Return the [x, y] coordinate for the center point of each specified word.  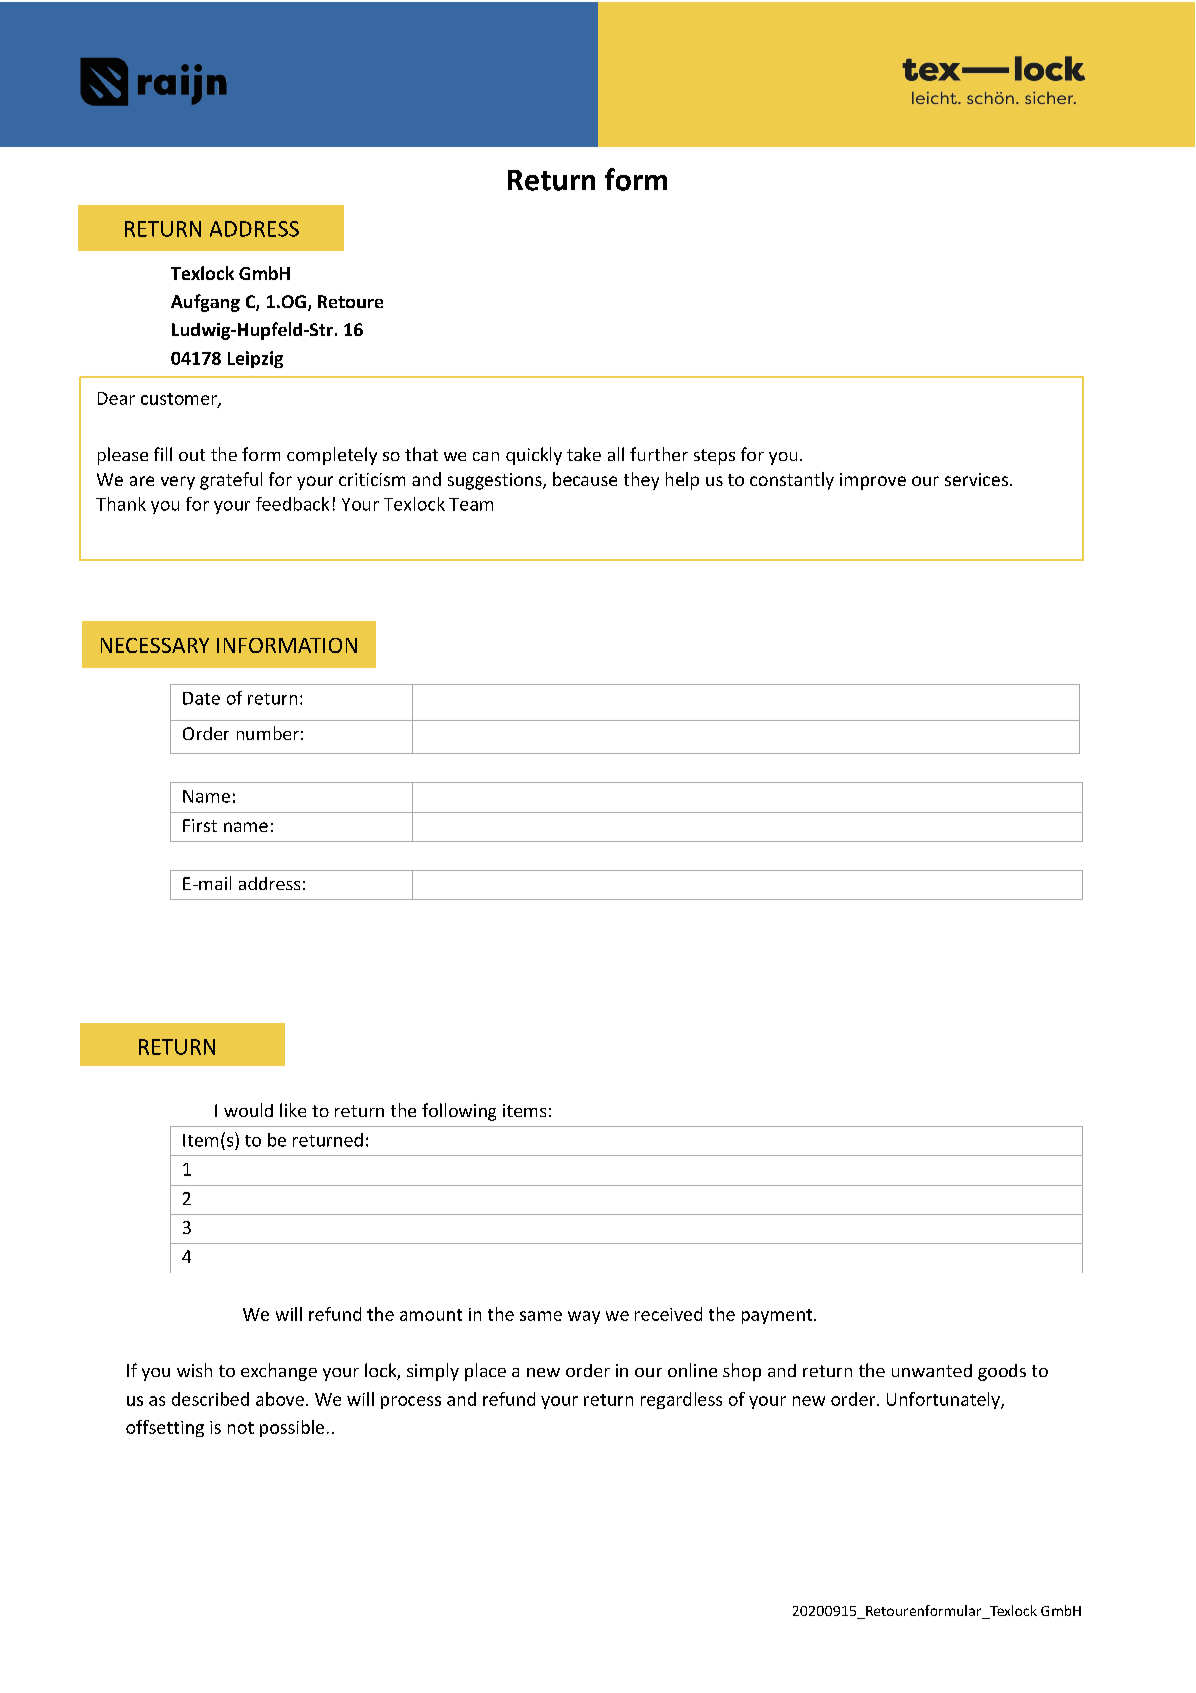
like [293, 1110]
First [200, 825]
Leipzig [255, 359]
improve [873, 481]
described [210, 1399]
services [978, 479]
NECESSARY [155, 645]
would [248, 1110]
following [459, 1112]
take [584, 454]
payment [778, 1316]
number [268, 733]
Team [471, 504]
